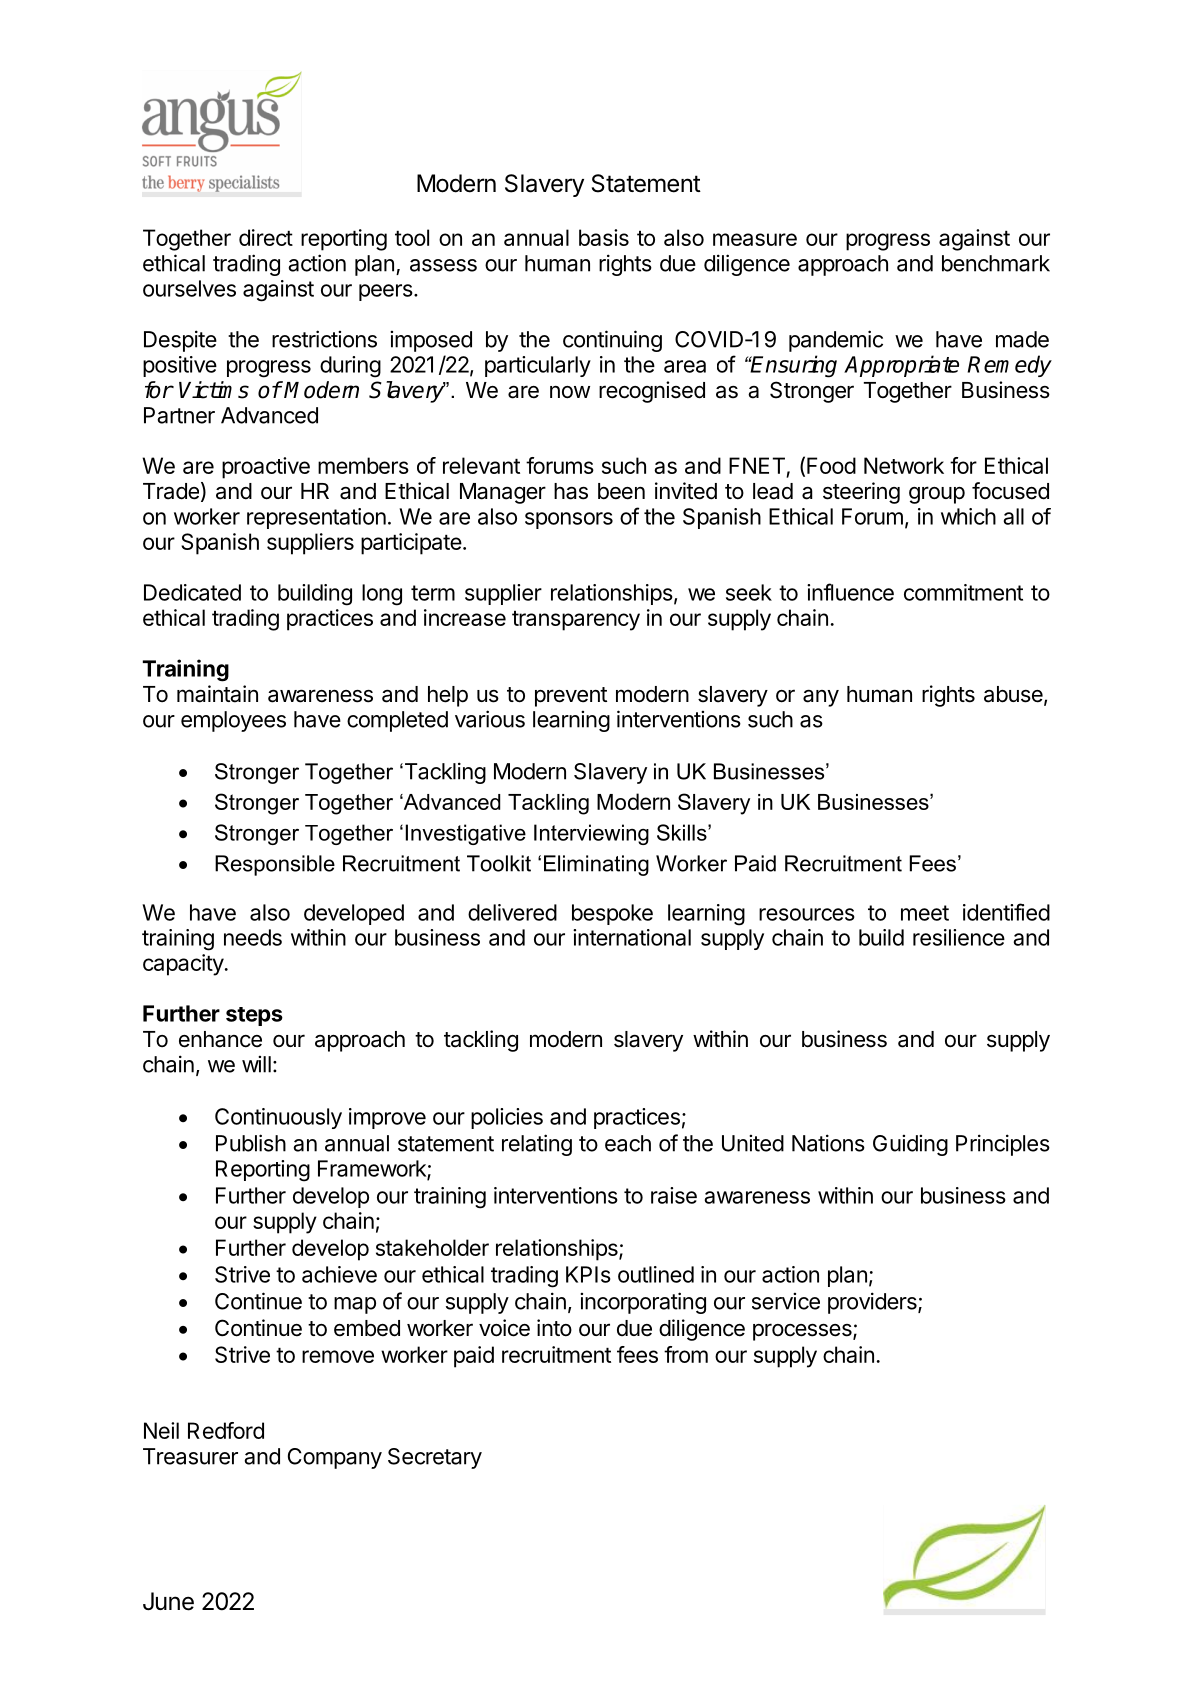  I want to click on meet, so click(925, 913).
